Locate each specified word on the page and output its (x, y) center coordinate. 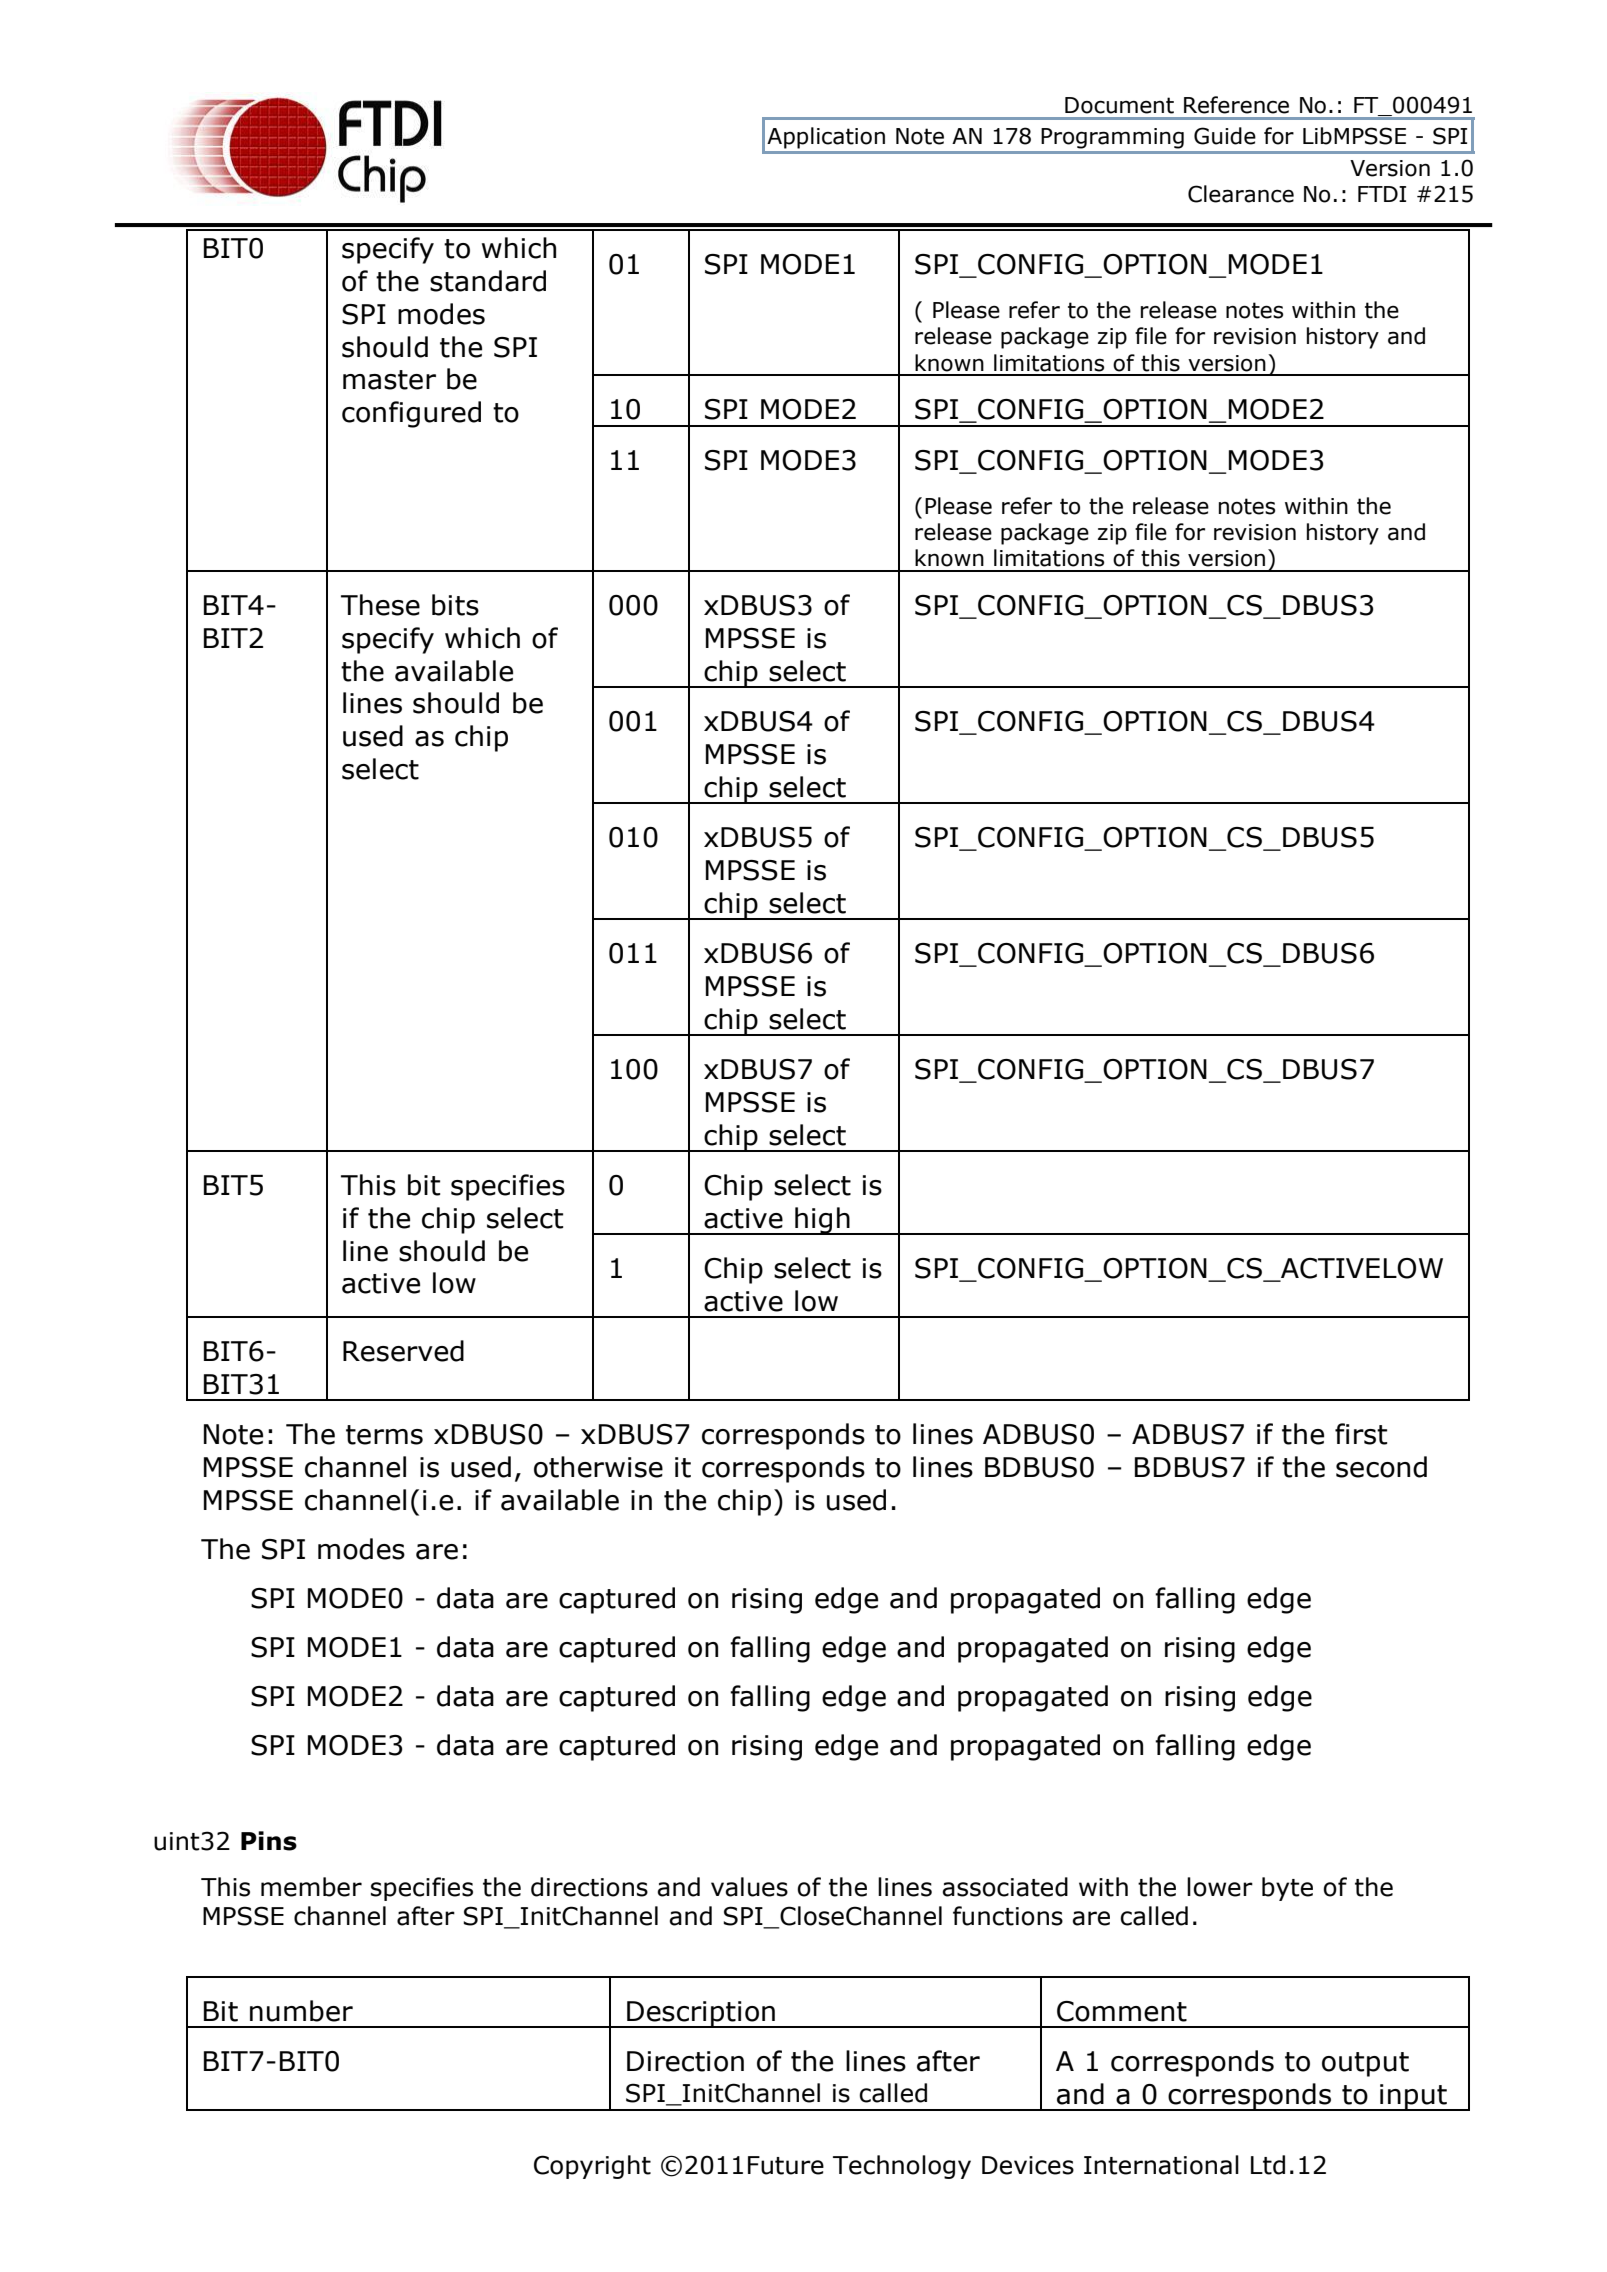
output (1365, 2064)
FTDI (1382, 194)
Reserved (403, 1351)
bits (455, 605)
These (380, 605)
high (822, 1221)
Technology (902, 2167)
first (1361, 1434)
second (1381, 1467)
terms (384, 1435)
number (301, 2011)
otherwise (598, 1467)
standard (488, 281)
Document (1119, 105)
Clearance (1241, 194)
